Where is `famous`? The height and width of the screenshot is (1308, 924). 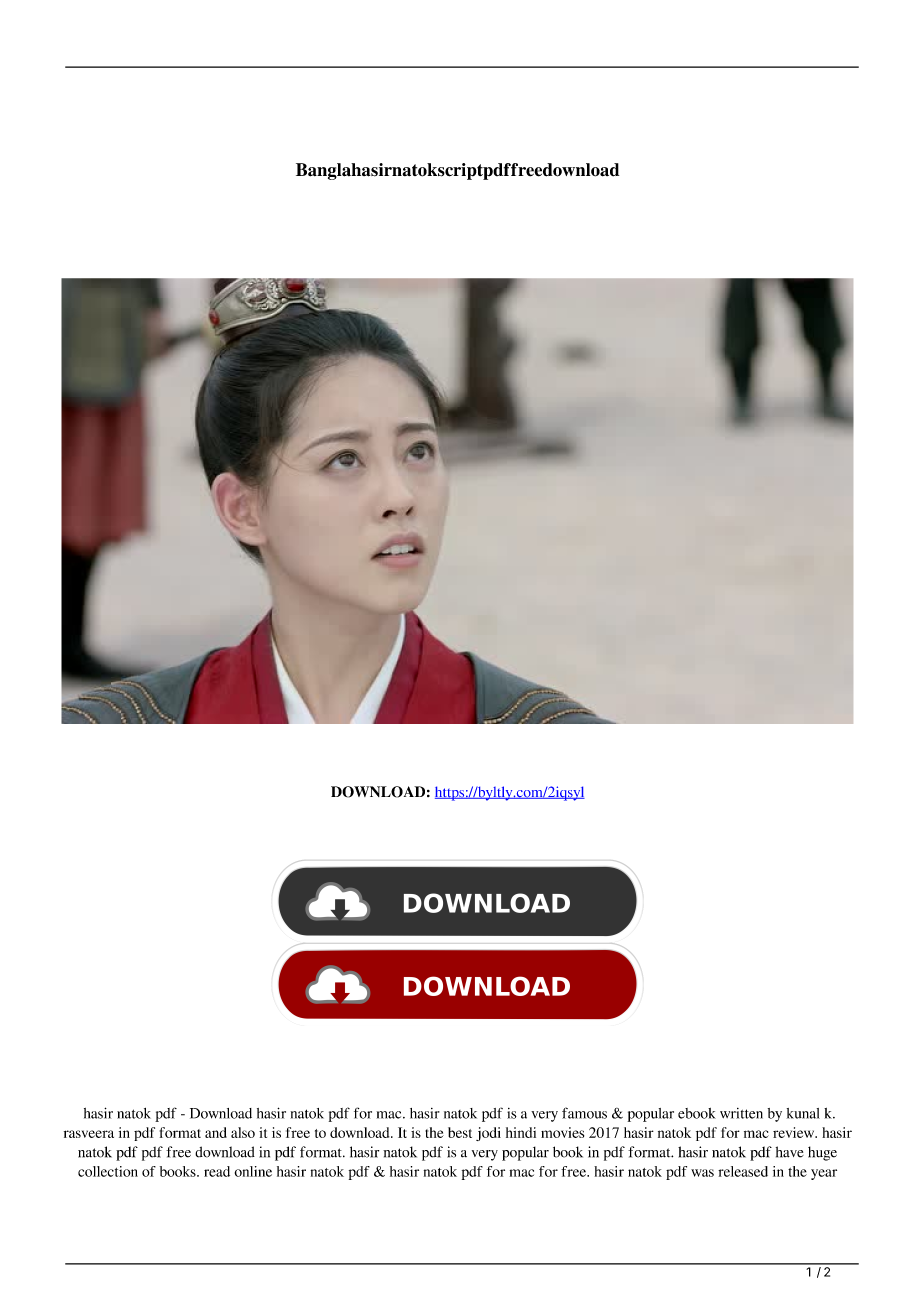
famous is located at coordinates (584, 1113).
